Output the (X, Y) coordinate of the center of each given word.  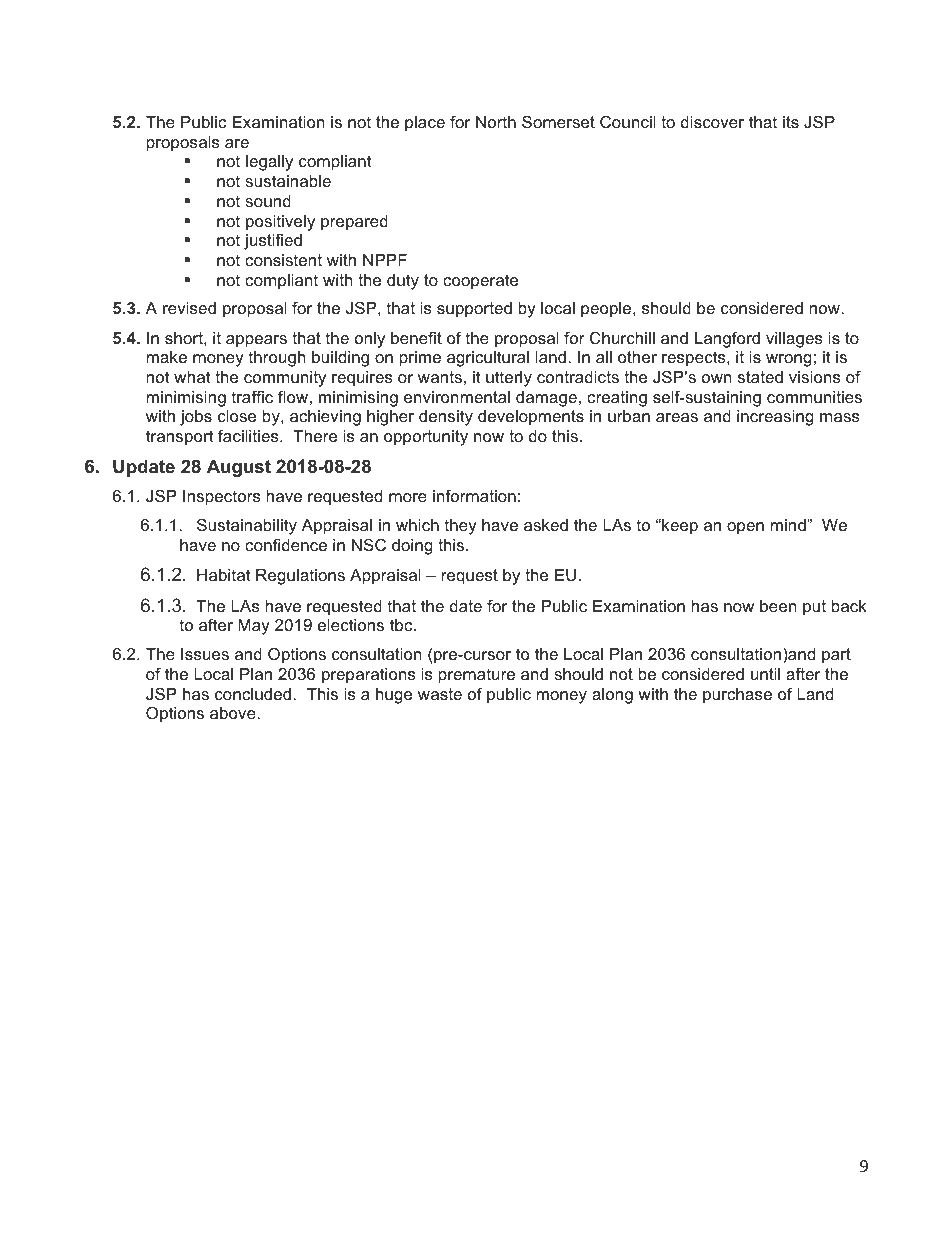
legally (269, 163)
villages (794, 340)
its (791, 122)
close (237, 416)
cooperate (480, 282)
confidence (286, 544)
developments (531, 418)
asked (546, 525)
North (496, 122)
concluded (254, 694)
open (745, 528)
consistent (283, 260)
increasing (775, 418)
